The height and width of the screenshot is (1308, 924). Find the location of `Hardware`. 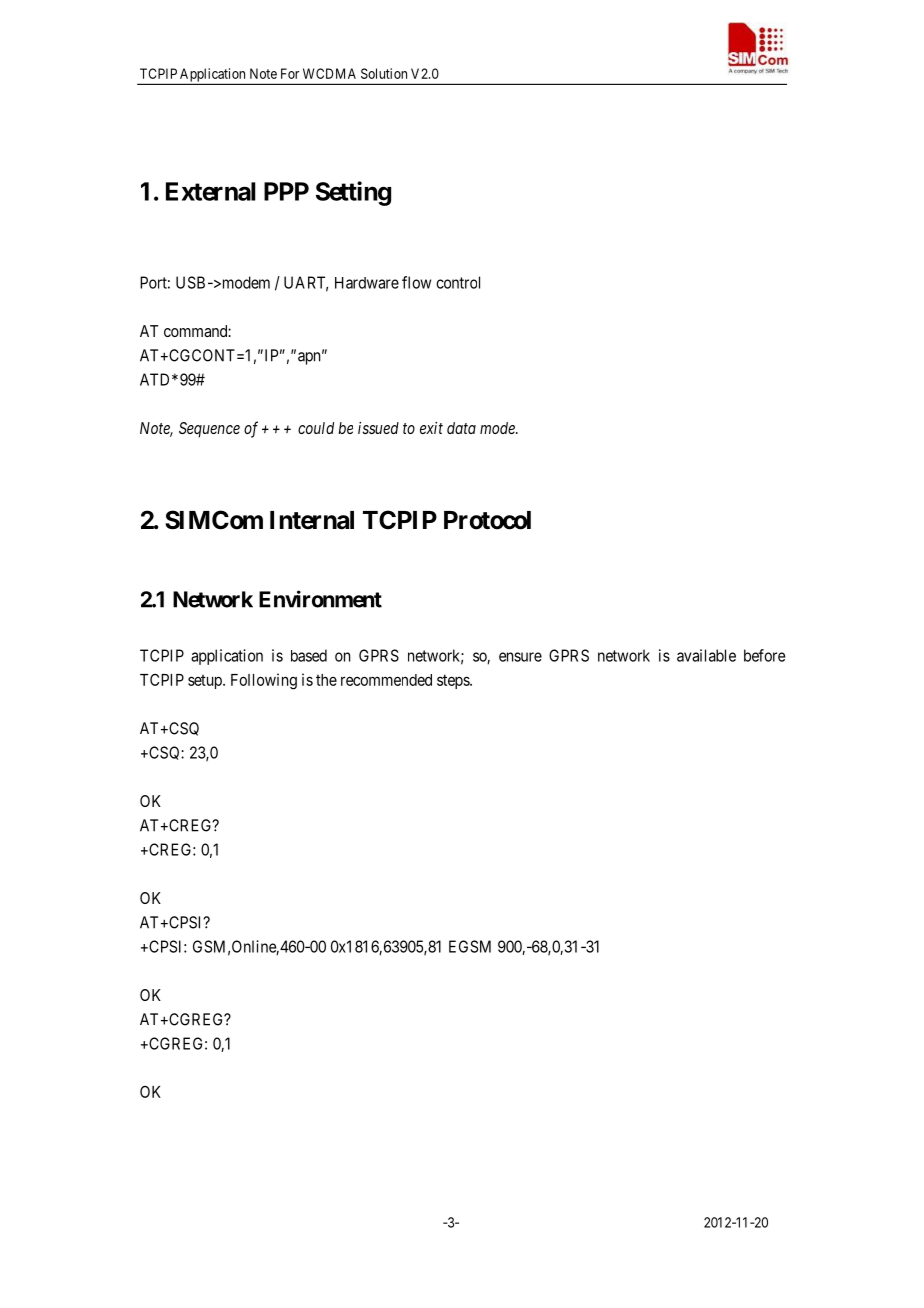

Hardware is located at coordinates (367, 283).
